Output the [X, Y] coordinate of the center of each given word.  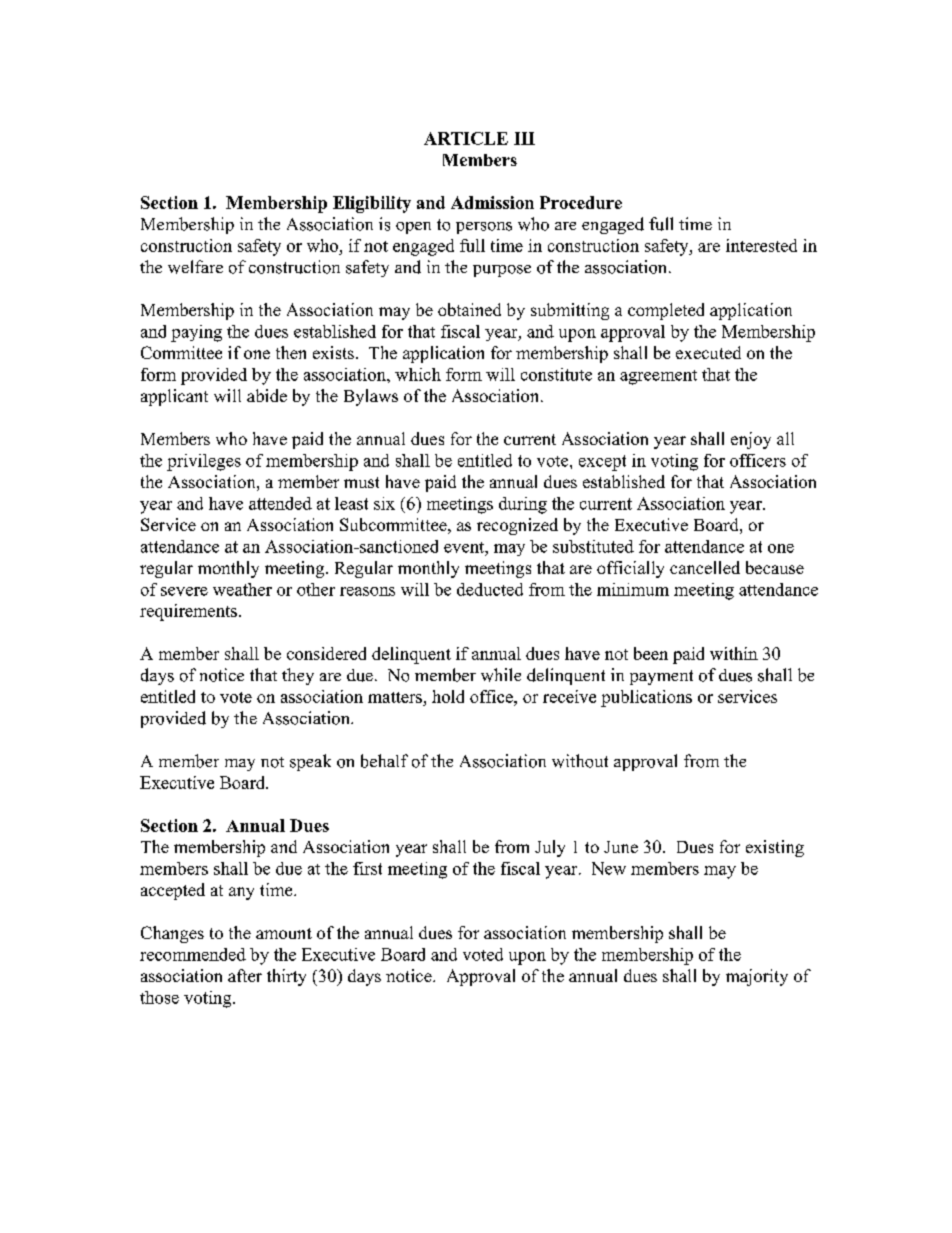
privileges [204, 462]
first [367, 868]
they [298, 676]
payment [661, 677]
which [418, 374]
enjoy [751, 440]
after [245, 975]
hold [448, 696]
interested [761, 245]
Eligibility [372, 204]
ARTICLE [466, 138]
